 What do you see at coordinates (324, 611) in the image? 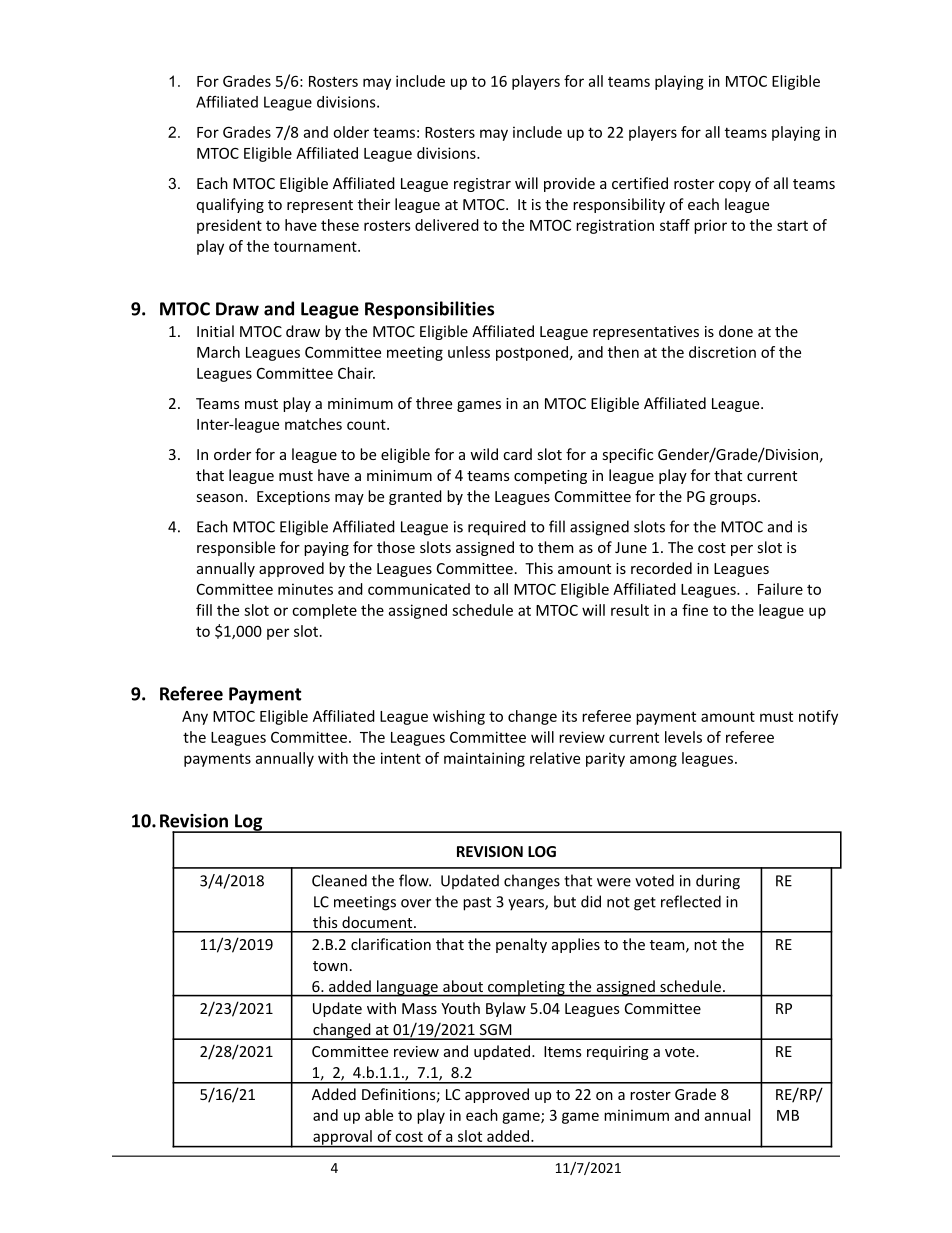
I see `complete` at bounding box center [324, 611].
